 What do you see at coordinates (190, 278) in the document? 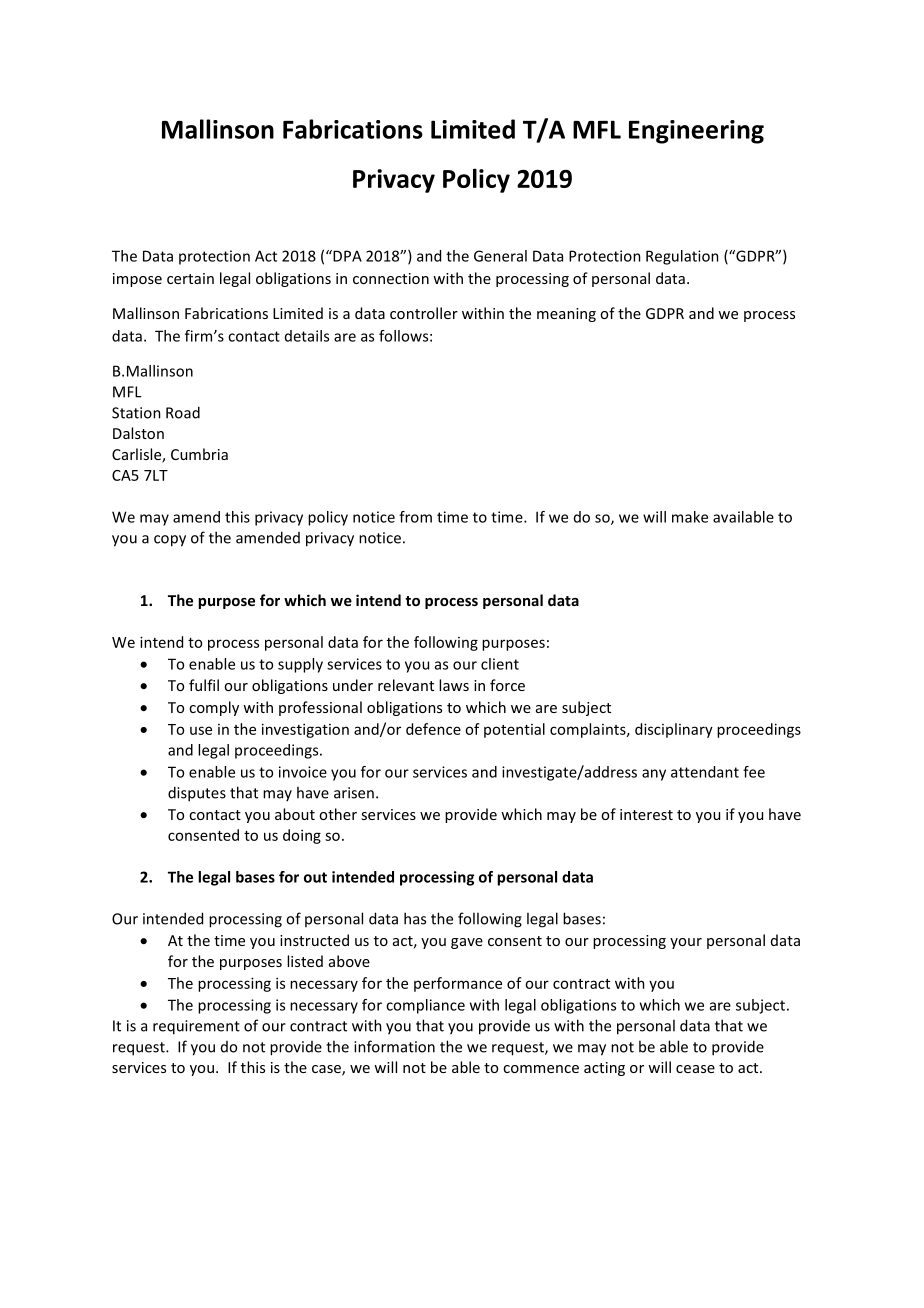
I see `certain` at bounding box center [190, 278].
